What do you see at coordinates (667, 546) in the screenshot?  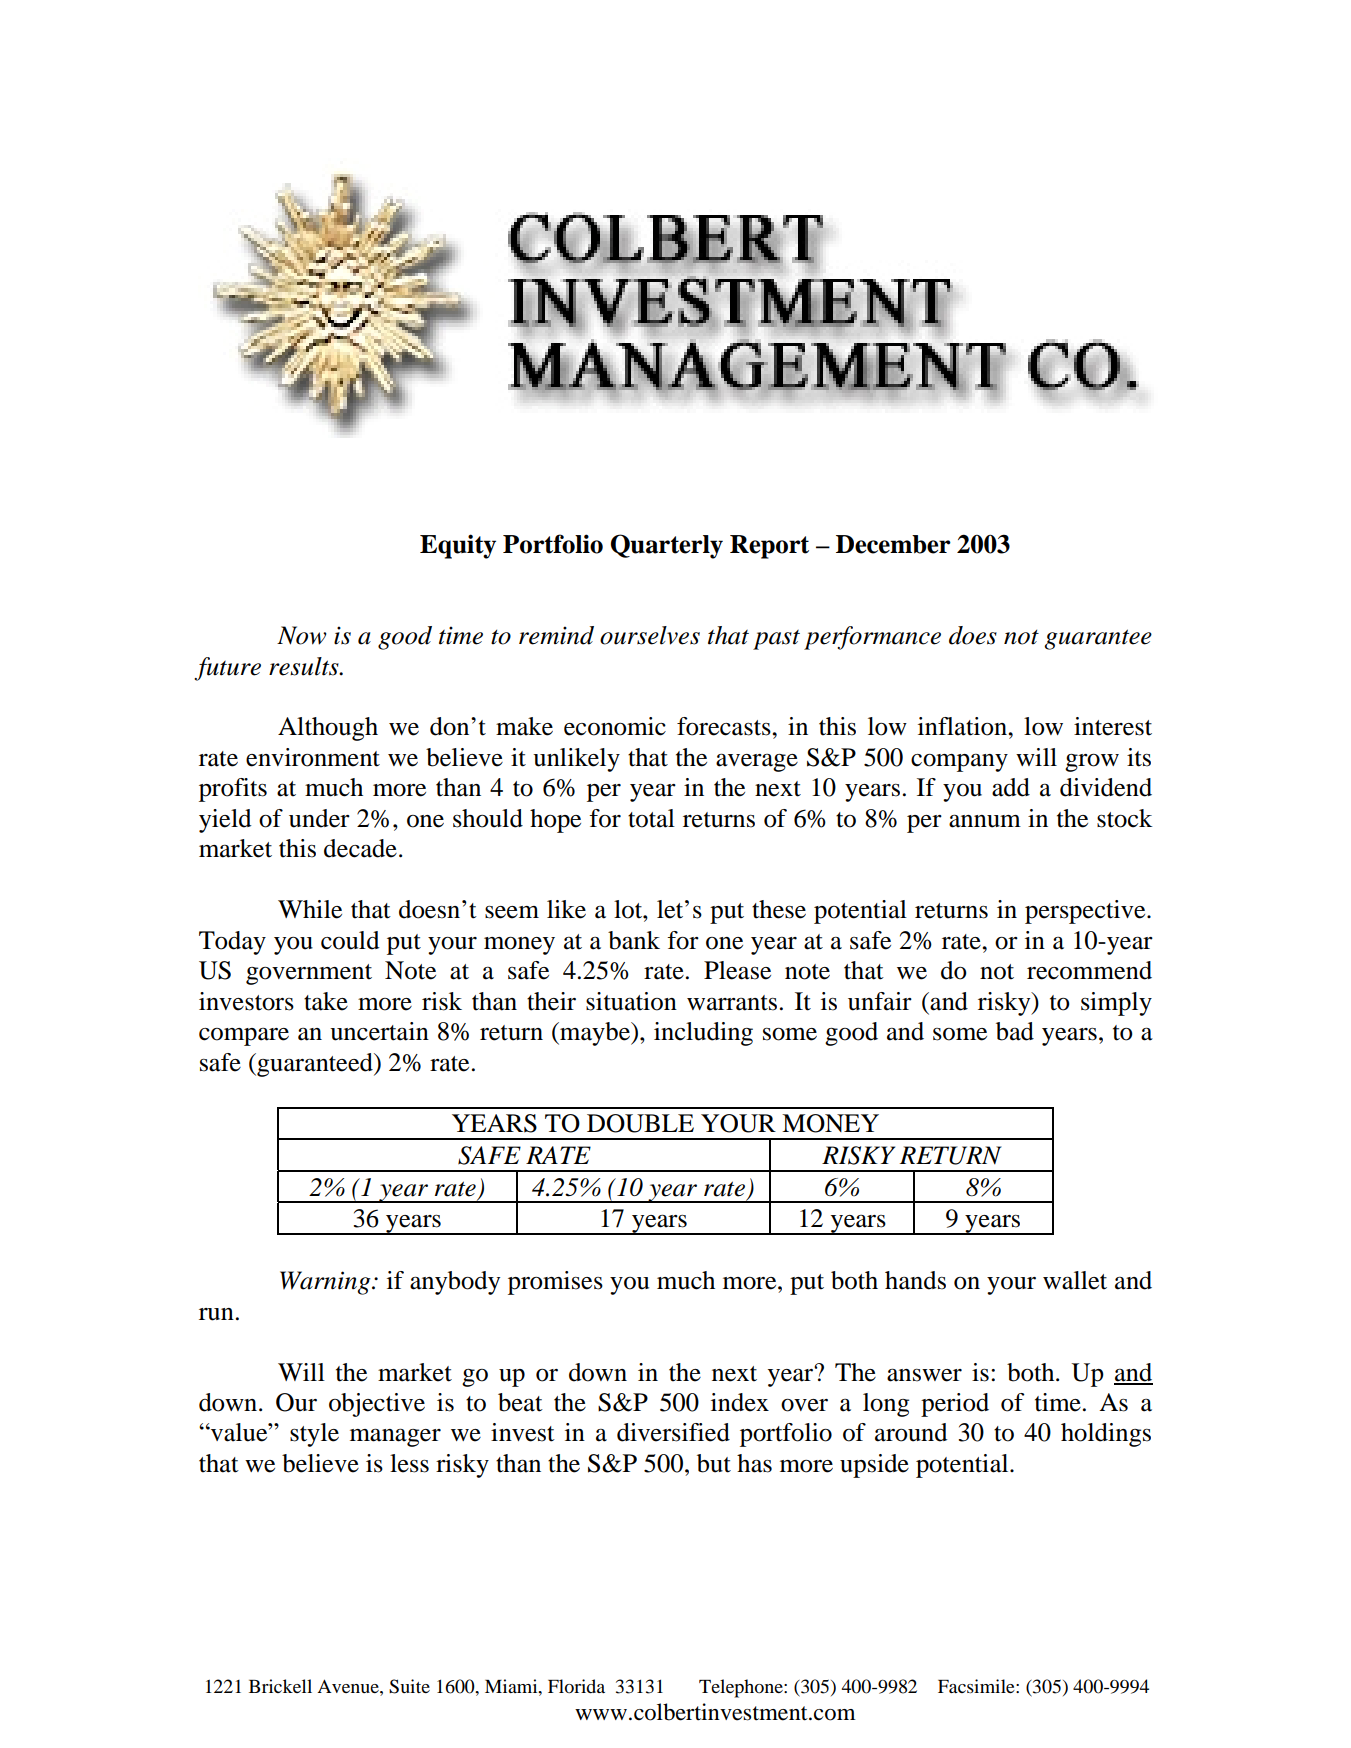 I see `Quarterly` at bounding box center [667, 546].
